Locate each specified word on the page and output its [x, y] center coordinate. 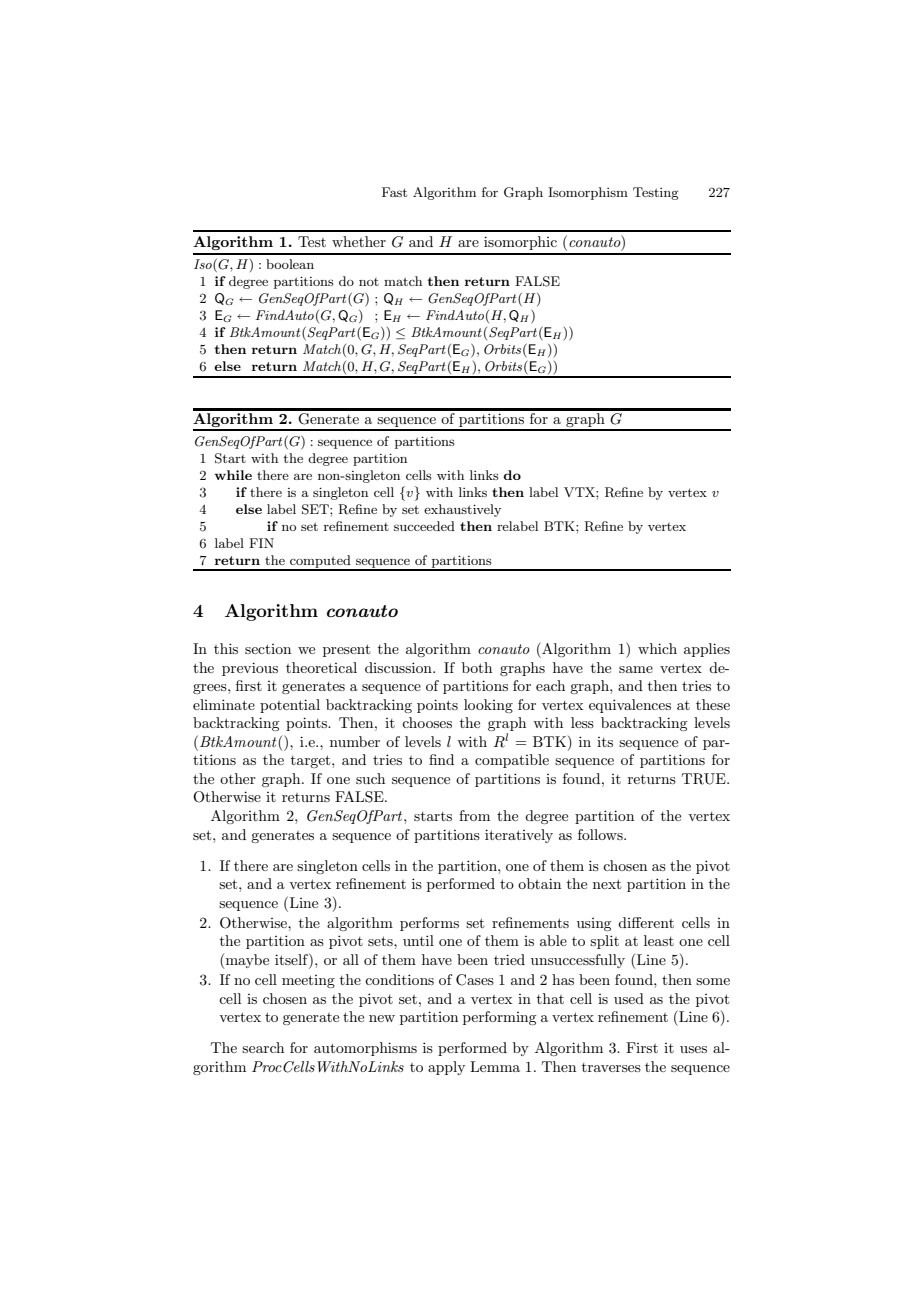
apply [446, 1068]
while [233, 475]
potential [290, 706]
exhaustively [462, 510]
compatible [512, 761]
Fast [394, 192]
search [263, 1047]
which [657, 648]
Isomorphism [588, 193]
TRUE [705, 779]
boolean [290, 264]
